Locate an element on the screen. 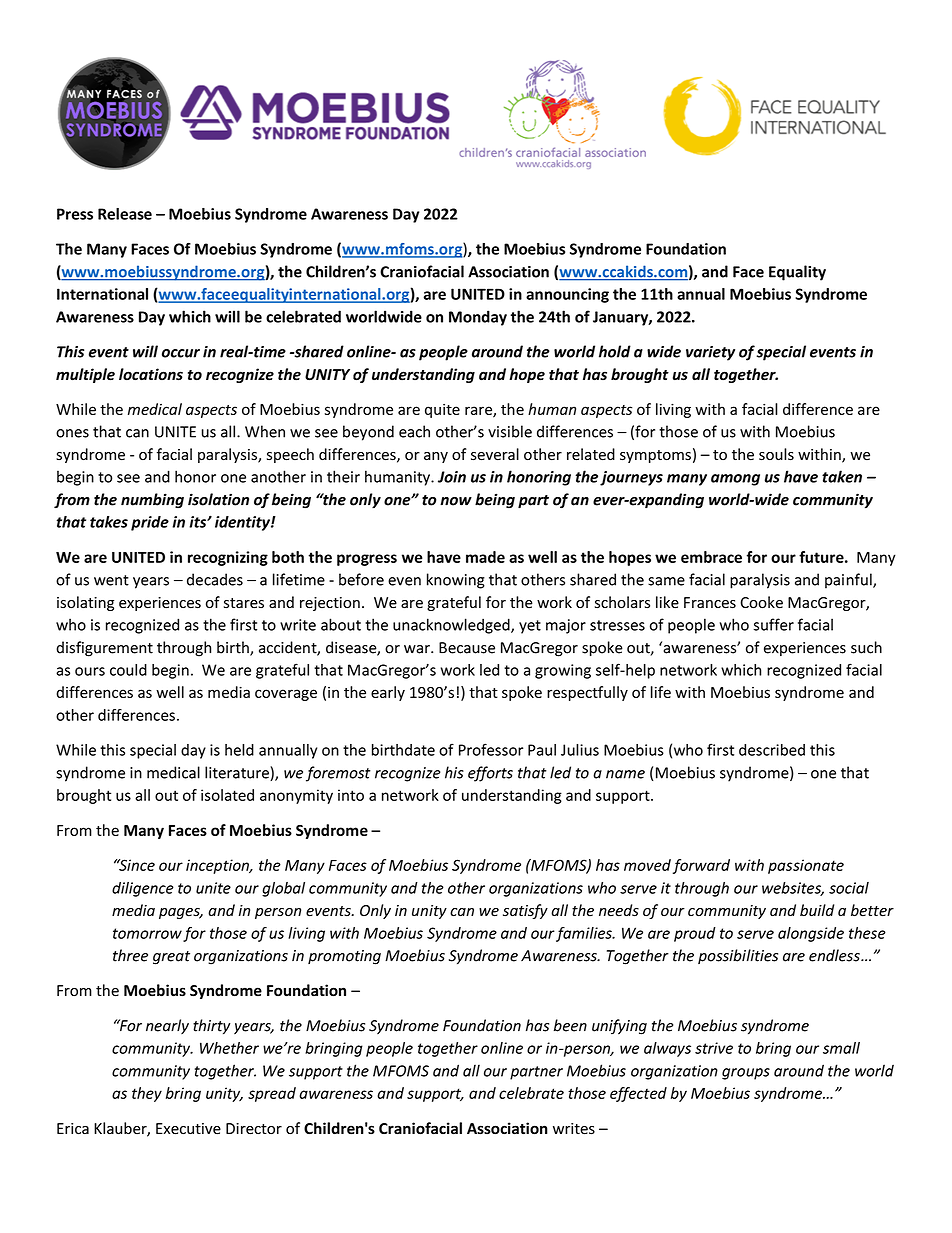 The height and width of the screenshot is (1233, 952). groups is located at coordinates (746, 1074).
